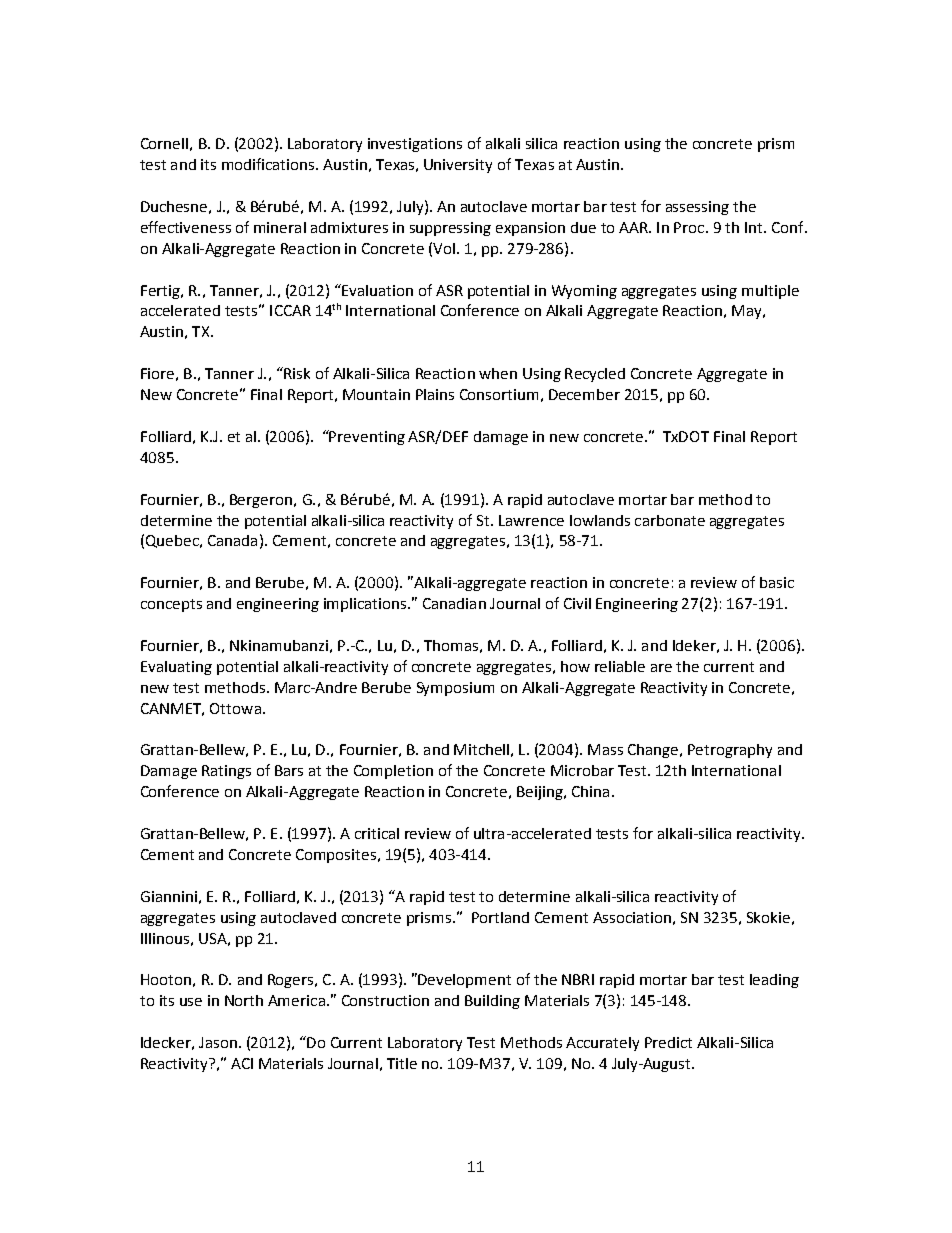 The image size is (952, 1233). What do you see at coordinates (171, 605) in the screenshot?
I see `concepts` at bounding box center [171, 605].
